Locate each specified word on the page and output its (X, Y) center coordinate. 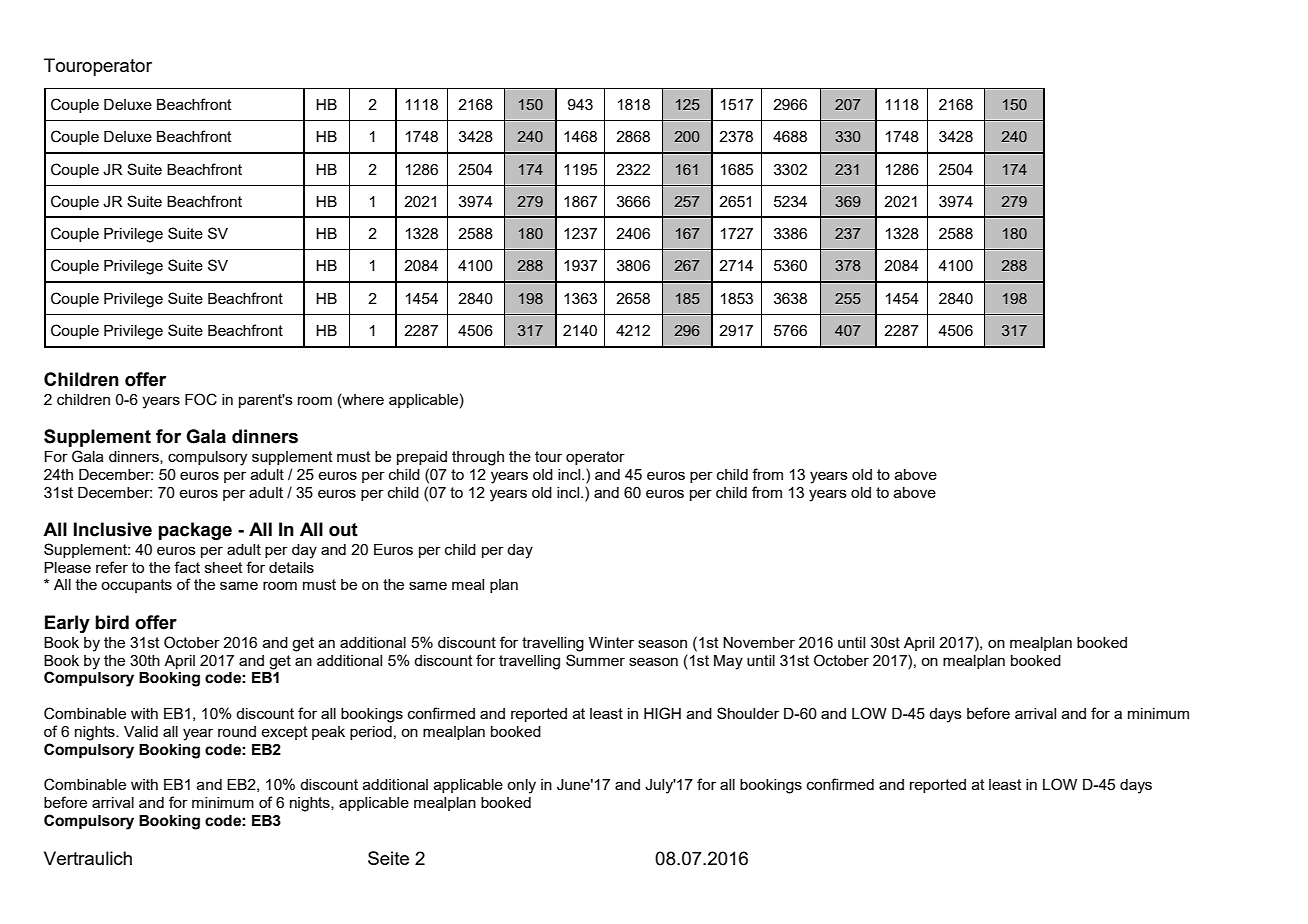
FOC (201, 399)
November (759, 642)
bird (112, 622)
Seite (388, 858)
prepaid (422, 458)
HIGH (662, 713)
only (521, 786)
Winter (611, 642)
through (478, 458)
